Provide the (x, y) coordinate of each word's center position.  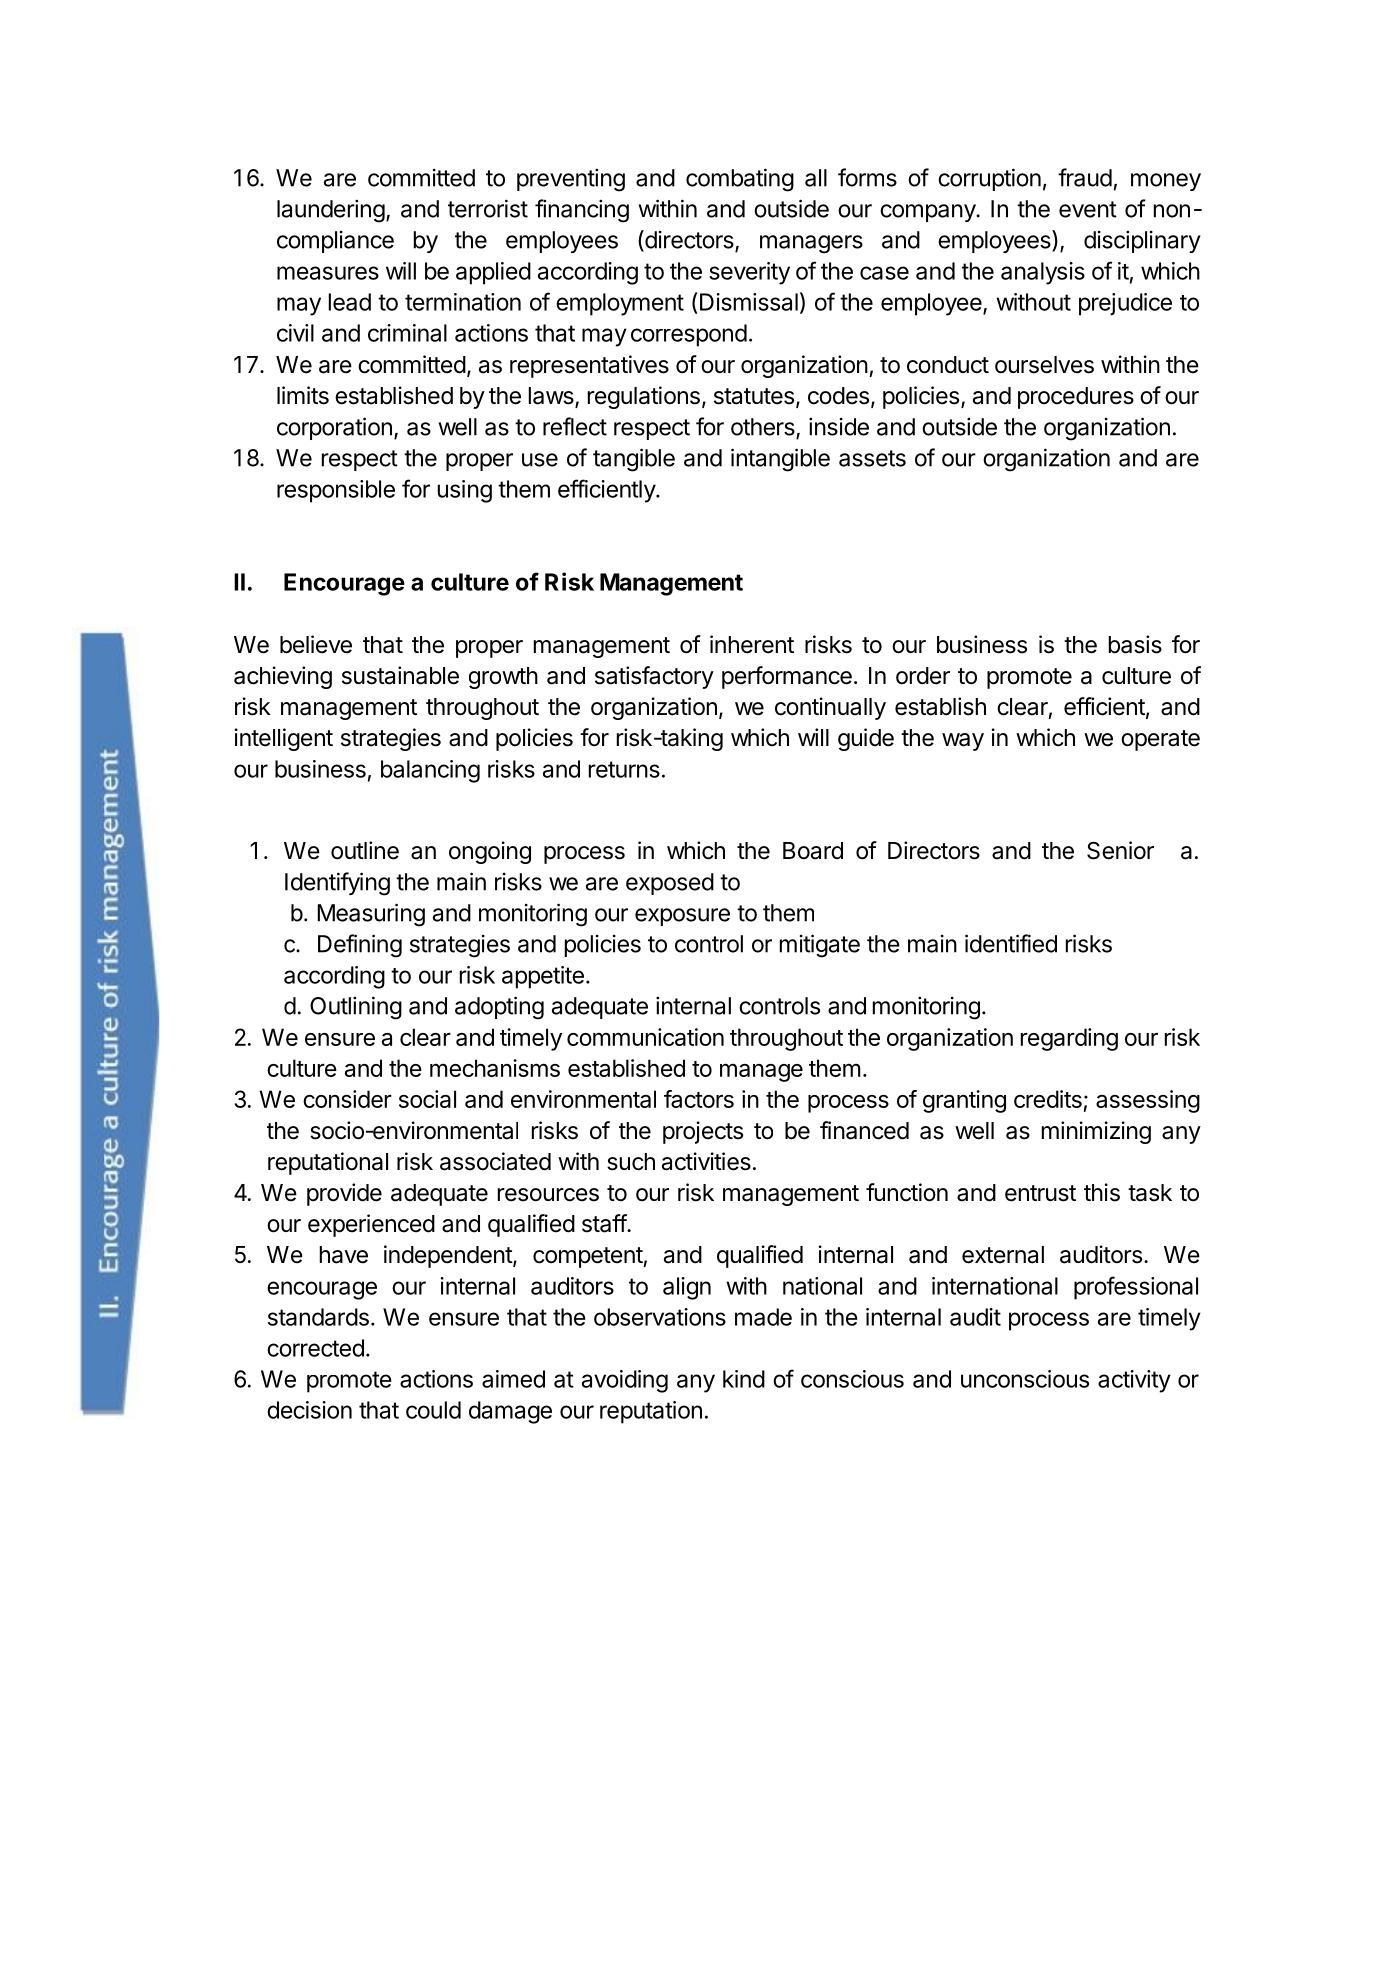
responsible (336, 491)
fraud (1085, 177)
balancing (430, 771)
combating (740, 180)
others (764, 428)
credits (1048, 1099)
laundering (331, 211)
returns (624, 769)
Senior (1120, 850)
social (427, 1099)
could (433, 1410)
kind (744, 1379)
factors (699, 1099)
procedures (1076, 398)
